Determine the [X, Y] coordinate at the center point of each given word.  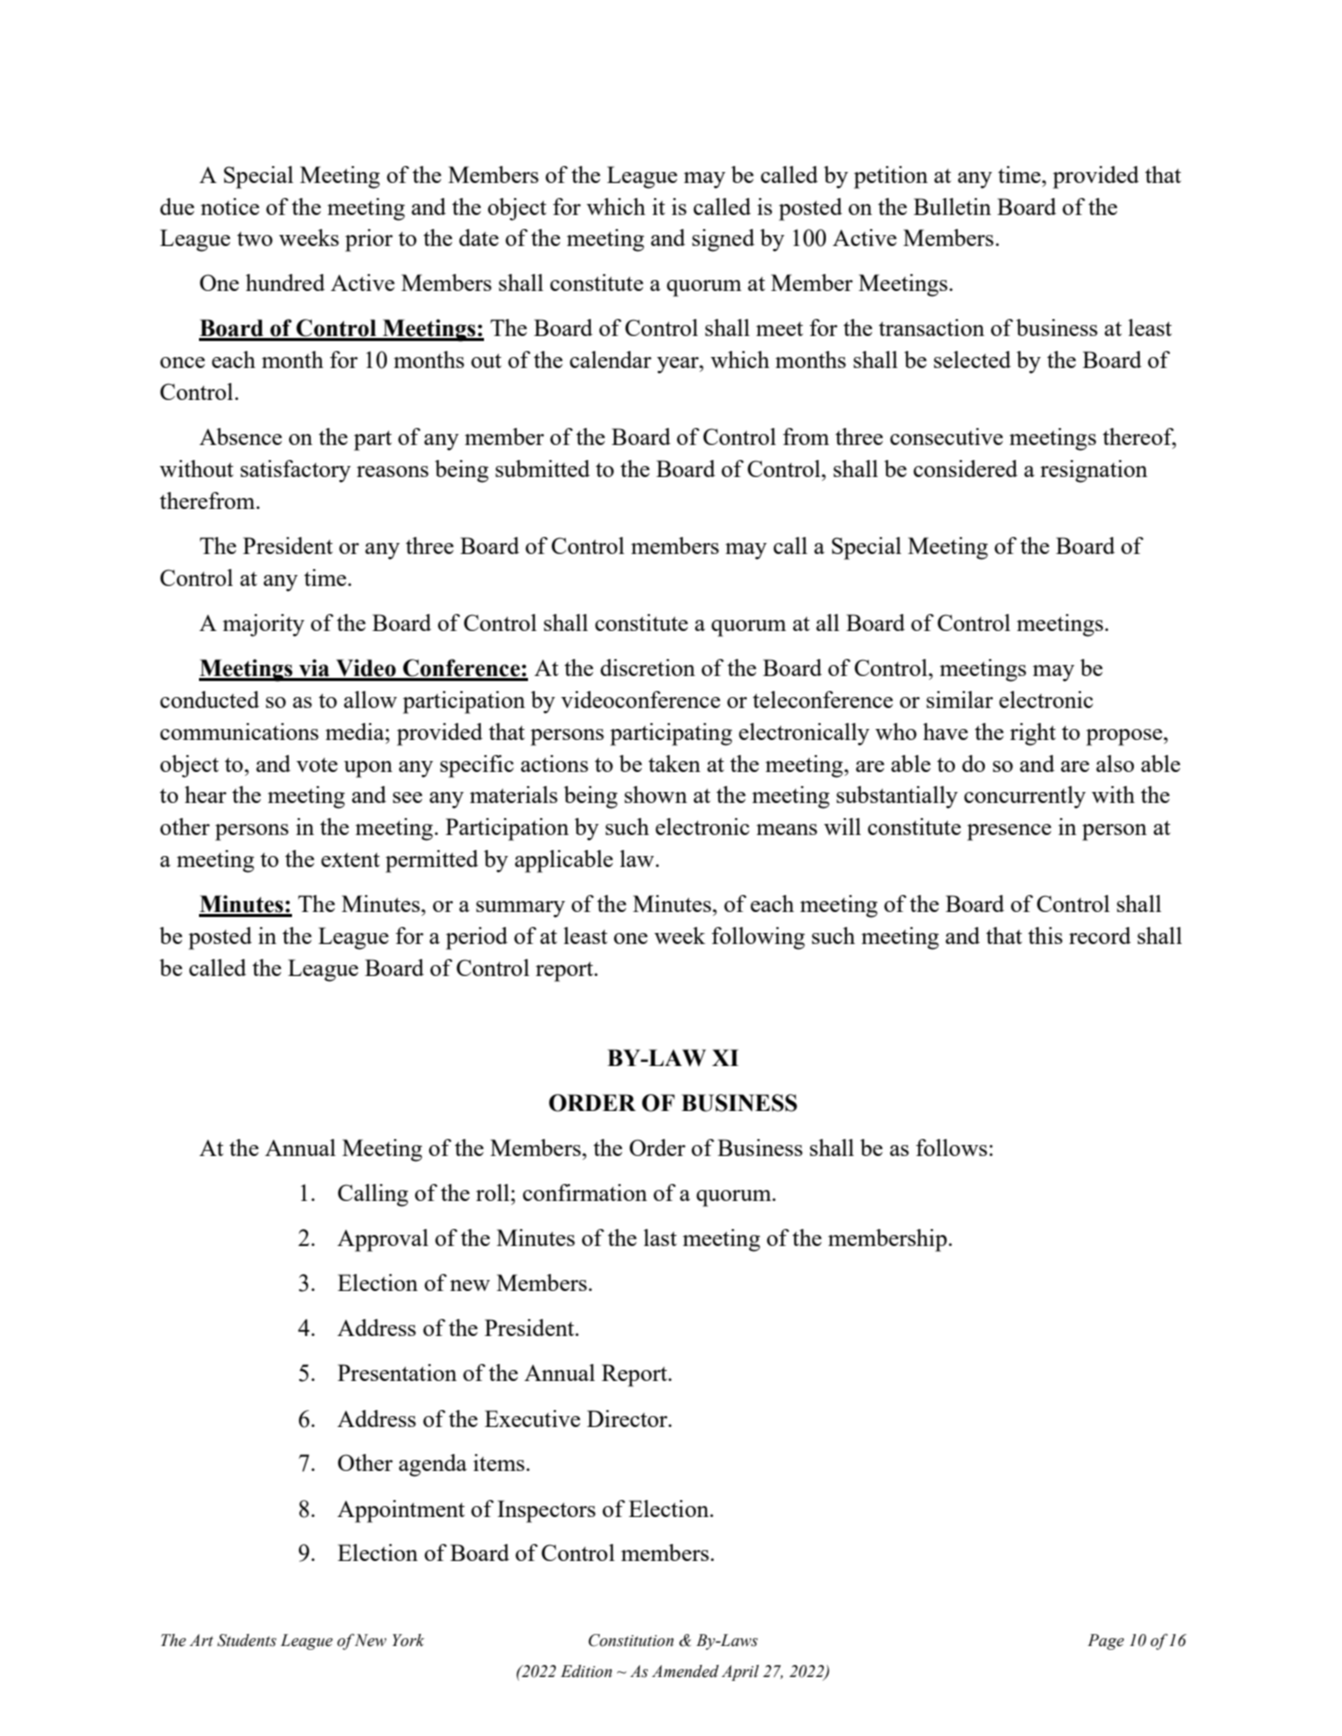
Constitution [631, 1640]
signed [723, 240]
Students [247, 1640]
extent [350, 860]
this [1045, 935]
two [255, 239]
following [758, 938]
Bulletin [952, 206]
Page [1106, 1642]
